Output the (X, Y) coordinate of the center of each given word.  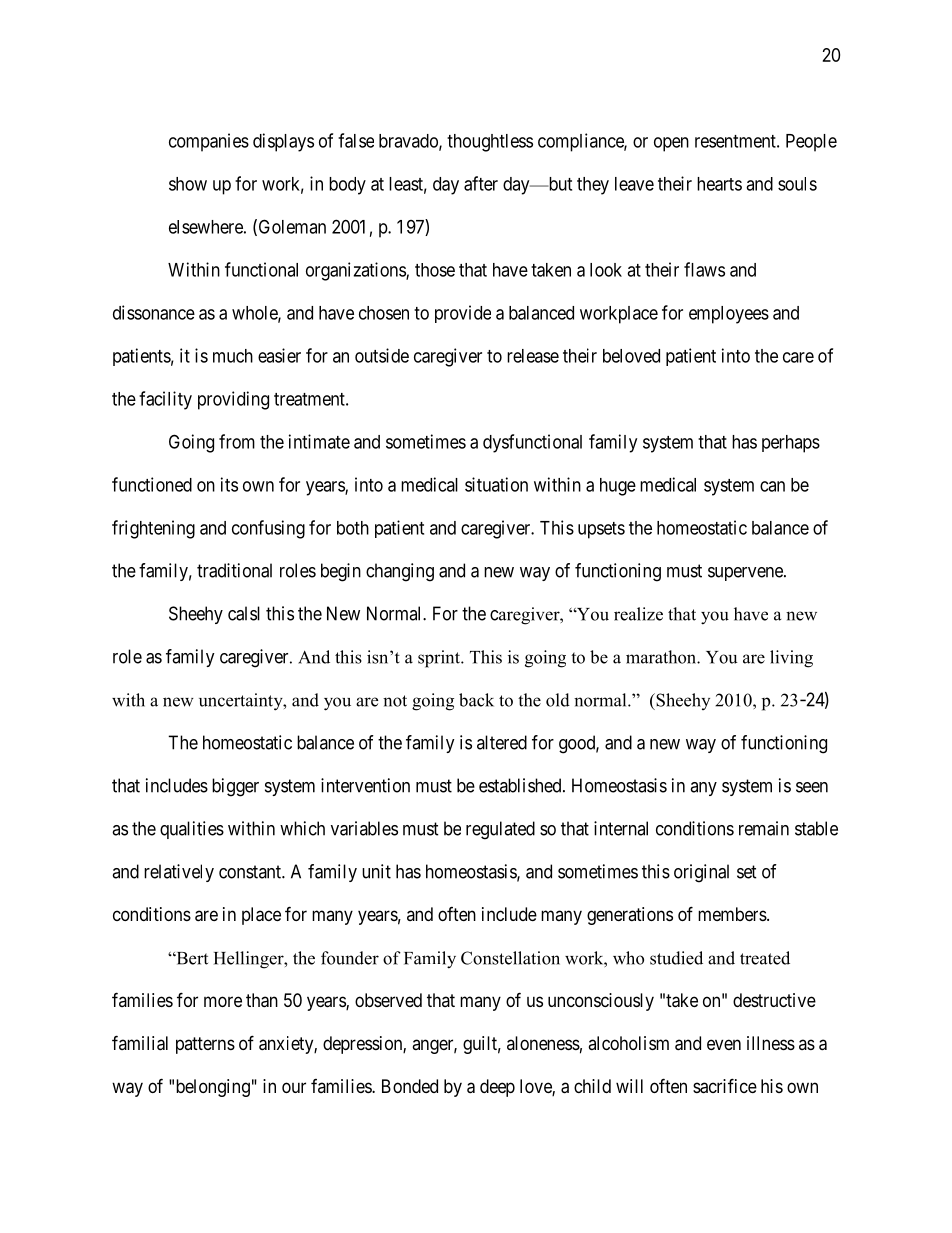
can (772, 486)
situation (496, 484)
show (188, 184)
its (229, 484)
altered (502, 742)
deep (497, 1088)
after (481, 183)
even (724, 1044)
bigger (235, 787)
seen (812, 787)
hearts (719, 184)
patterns (205, 1045)
